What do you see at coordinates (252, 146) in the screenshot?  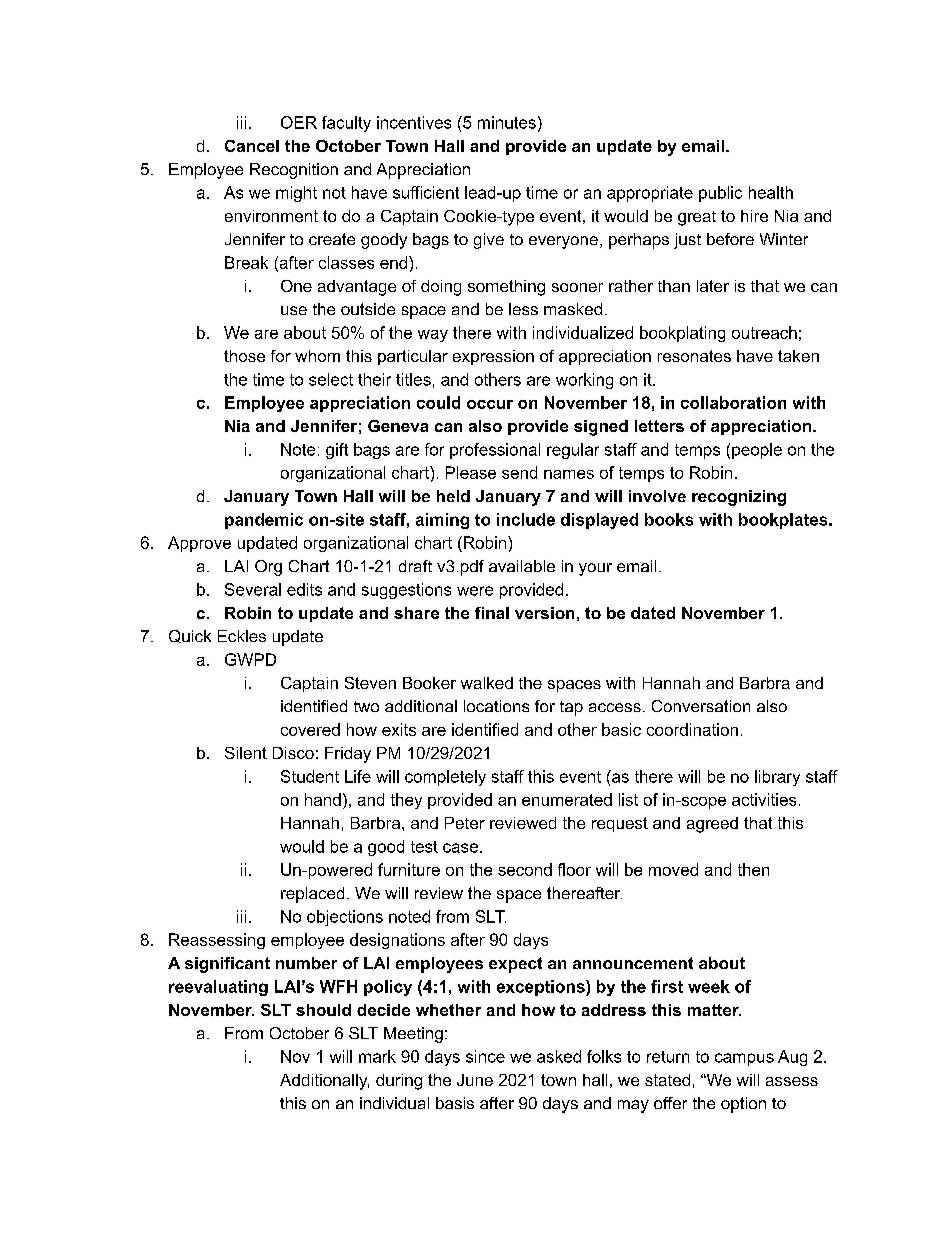 I see `Cancel` at bounding box center [252, 146].
